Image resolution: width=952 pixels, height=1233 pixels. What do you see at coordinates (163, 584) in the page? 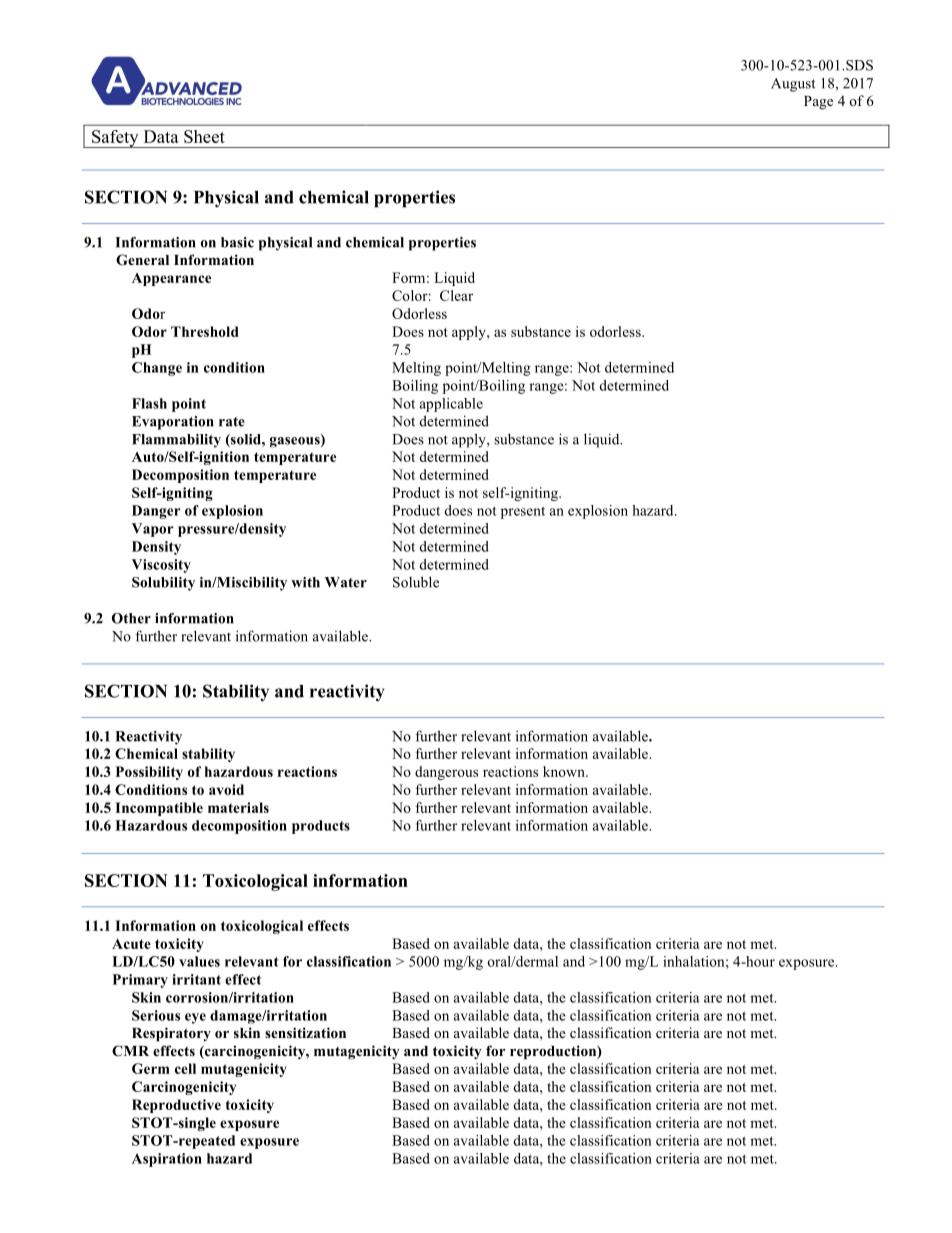
I see `Solubility` at bounding box center [163, 584].
